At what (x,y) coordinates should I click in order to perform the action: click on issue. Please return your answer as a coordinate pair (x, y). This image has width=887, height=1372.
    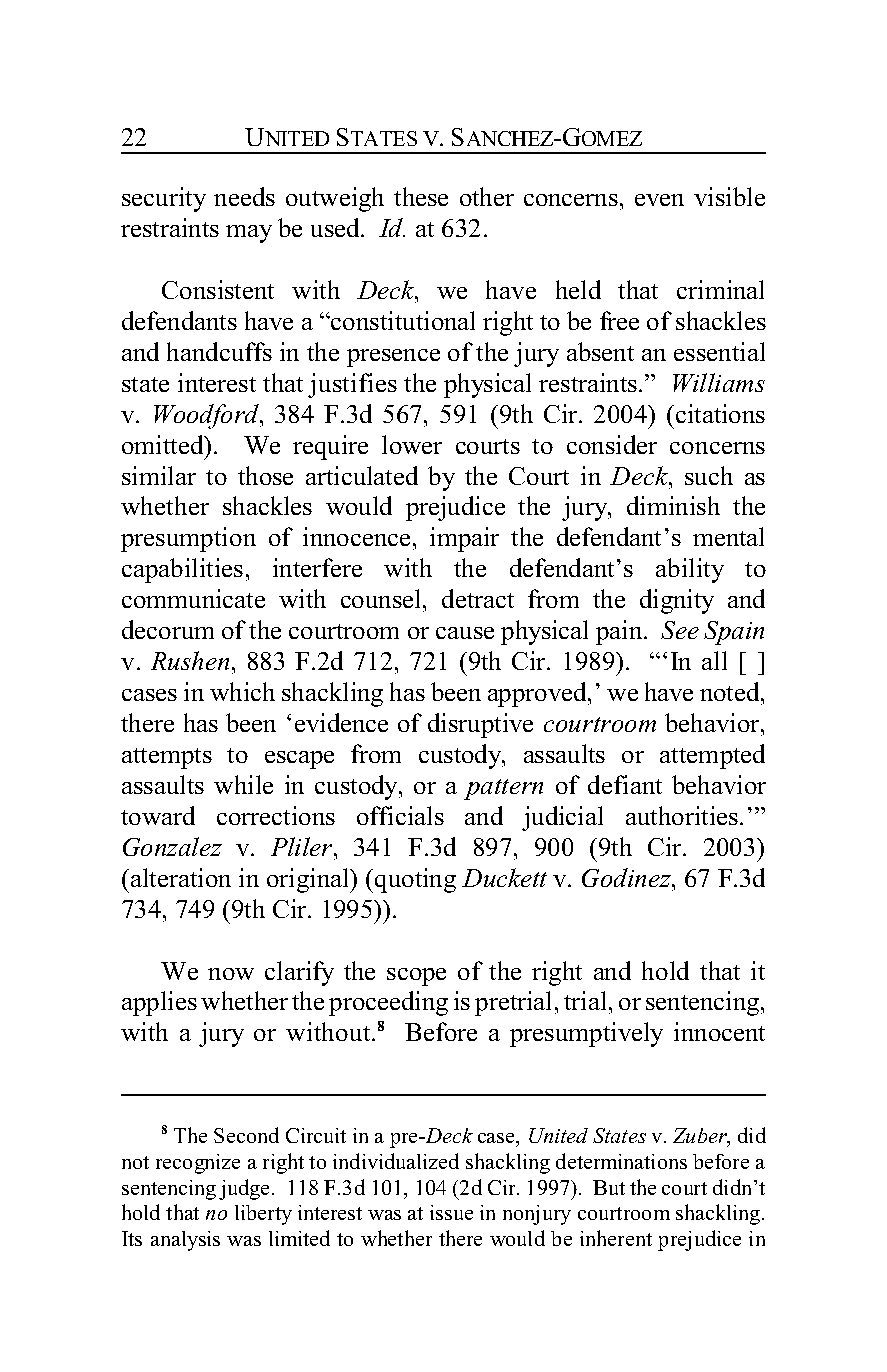
    Looking at the image, I should click on (451, 1212).
